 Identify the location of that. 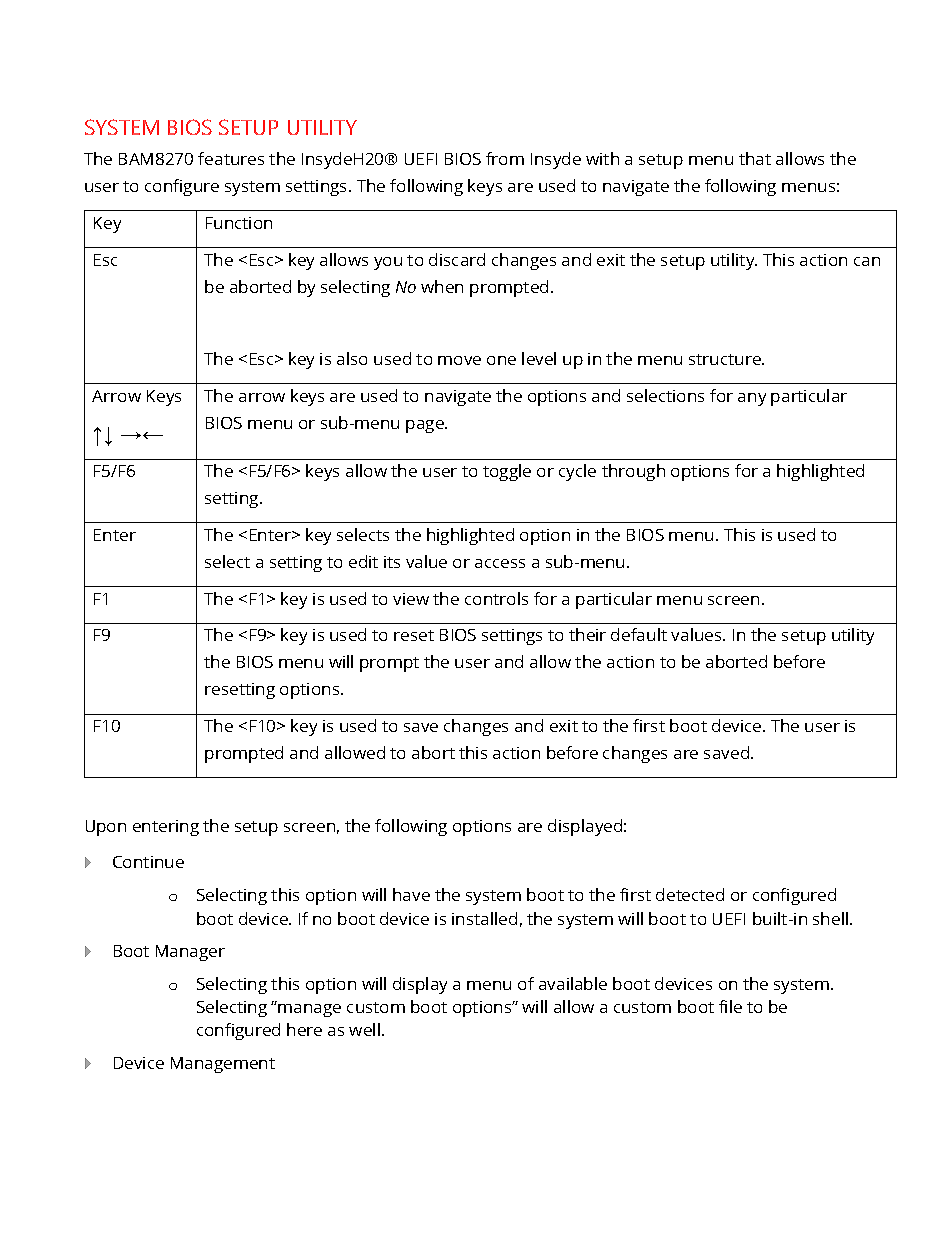
(755, 158).
